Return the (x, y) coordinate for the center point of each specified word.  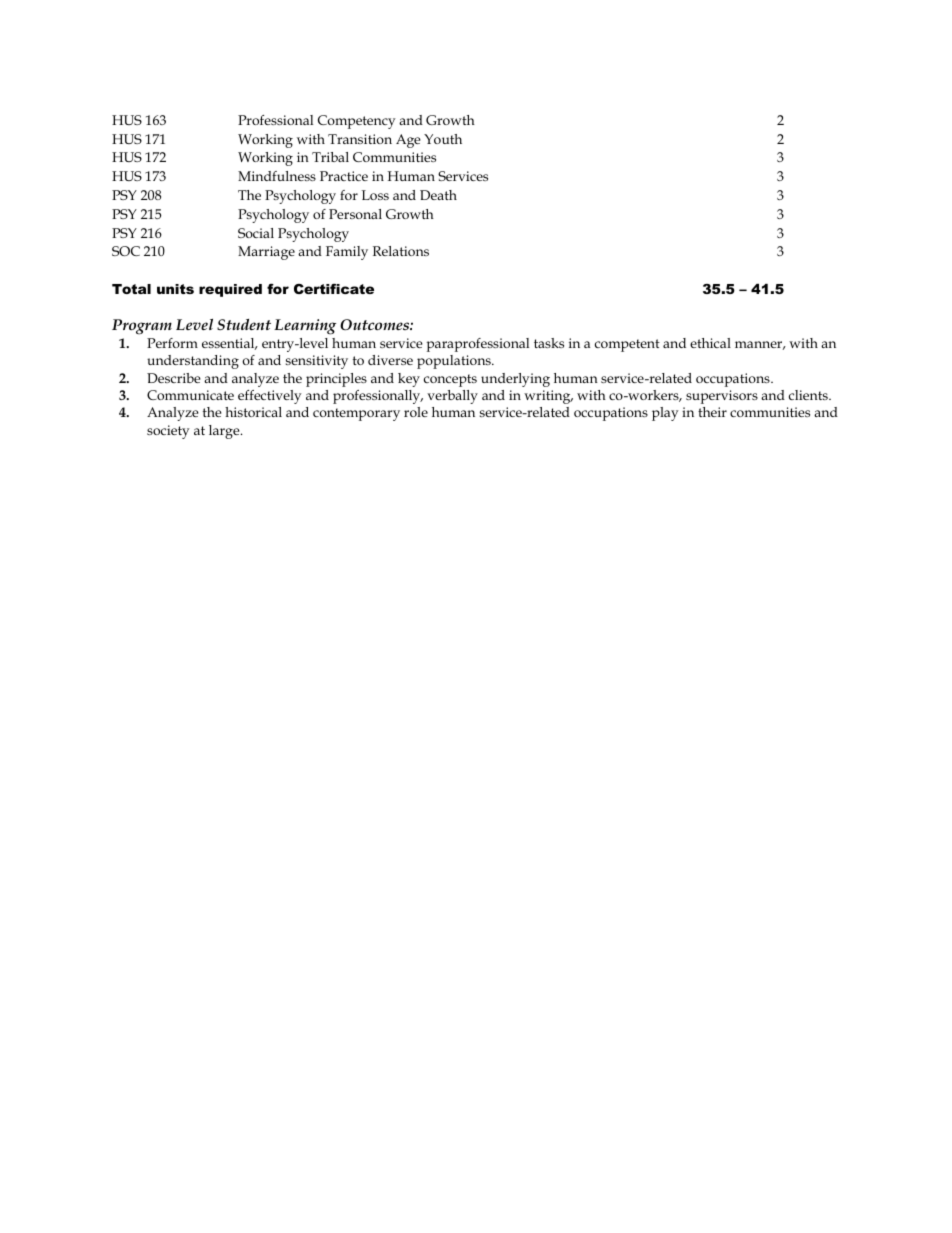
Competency (357, 122)
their (712, 412)
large (225, 432)
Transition (360, 139)
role (416, 412)
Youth (443, 139)
